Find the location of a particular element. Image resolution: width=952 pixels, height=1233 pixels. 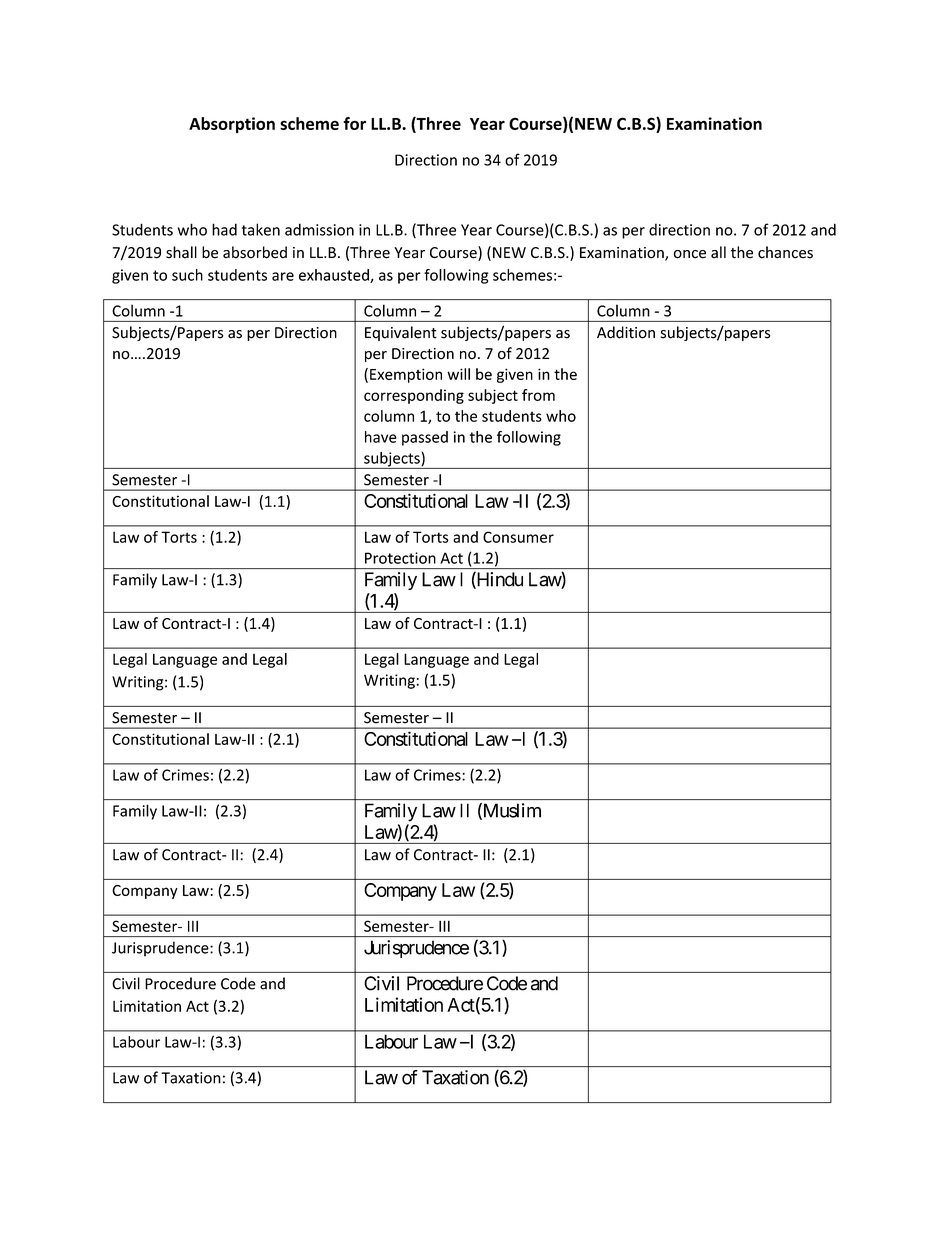

from is located at coordinates (538, 395).
